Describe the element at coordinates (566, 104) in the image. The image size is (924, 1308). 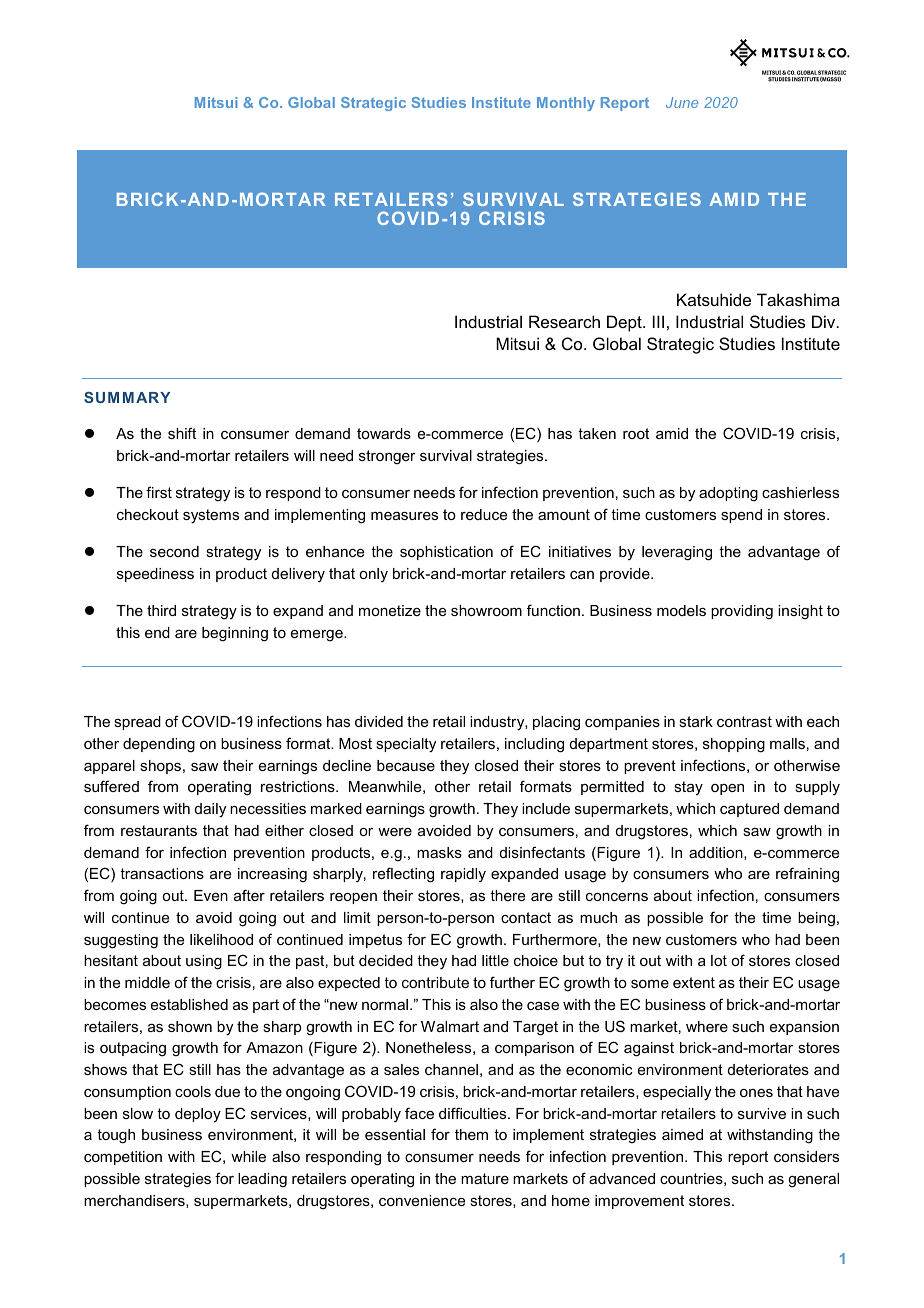
I see `Monthly` at that location.
